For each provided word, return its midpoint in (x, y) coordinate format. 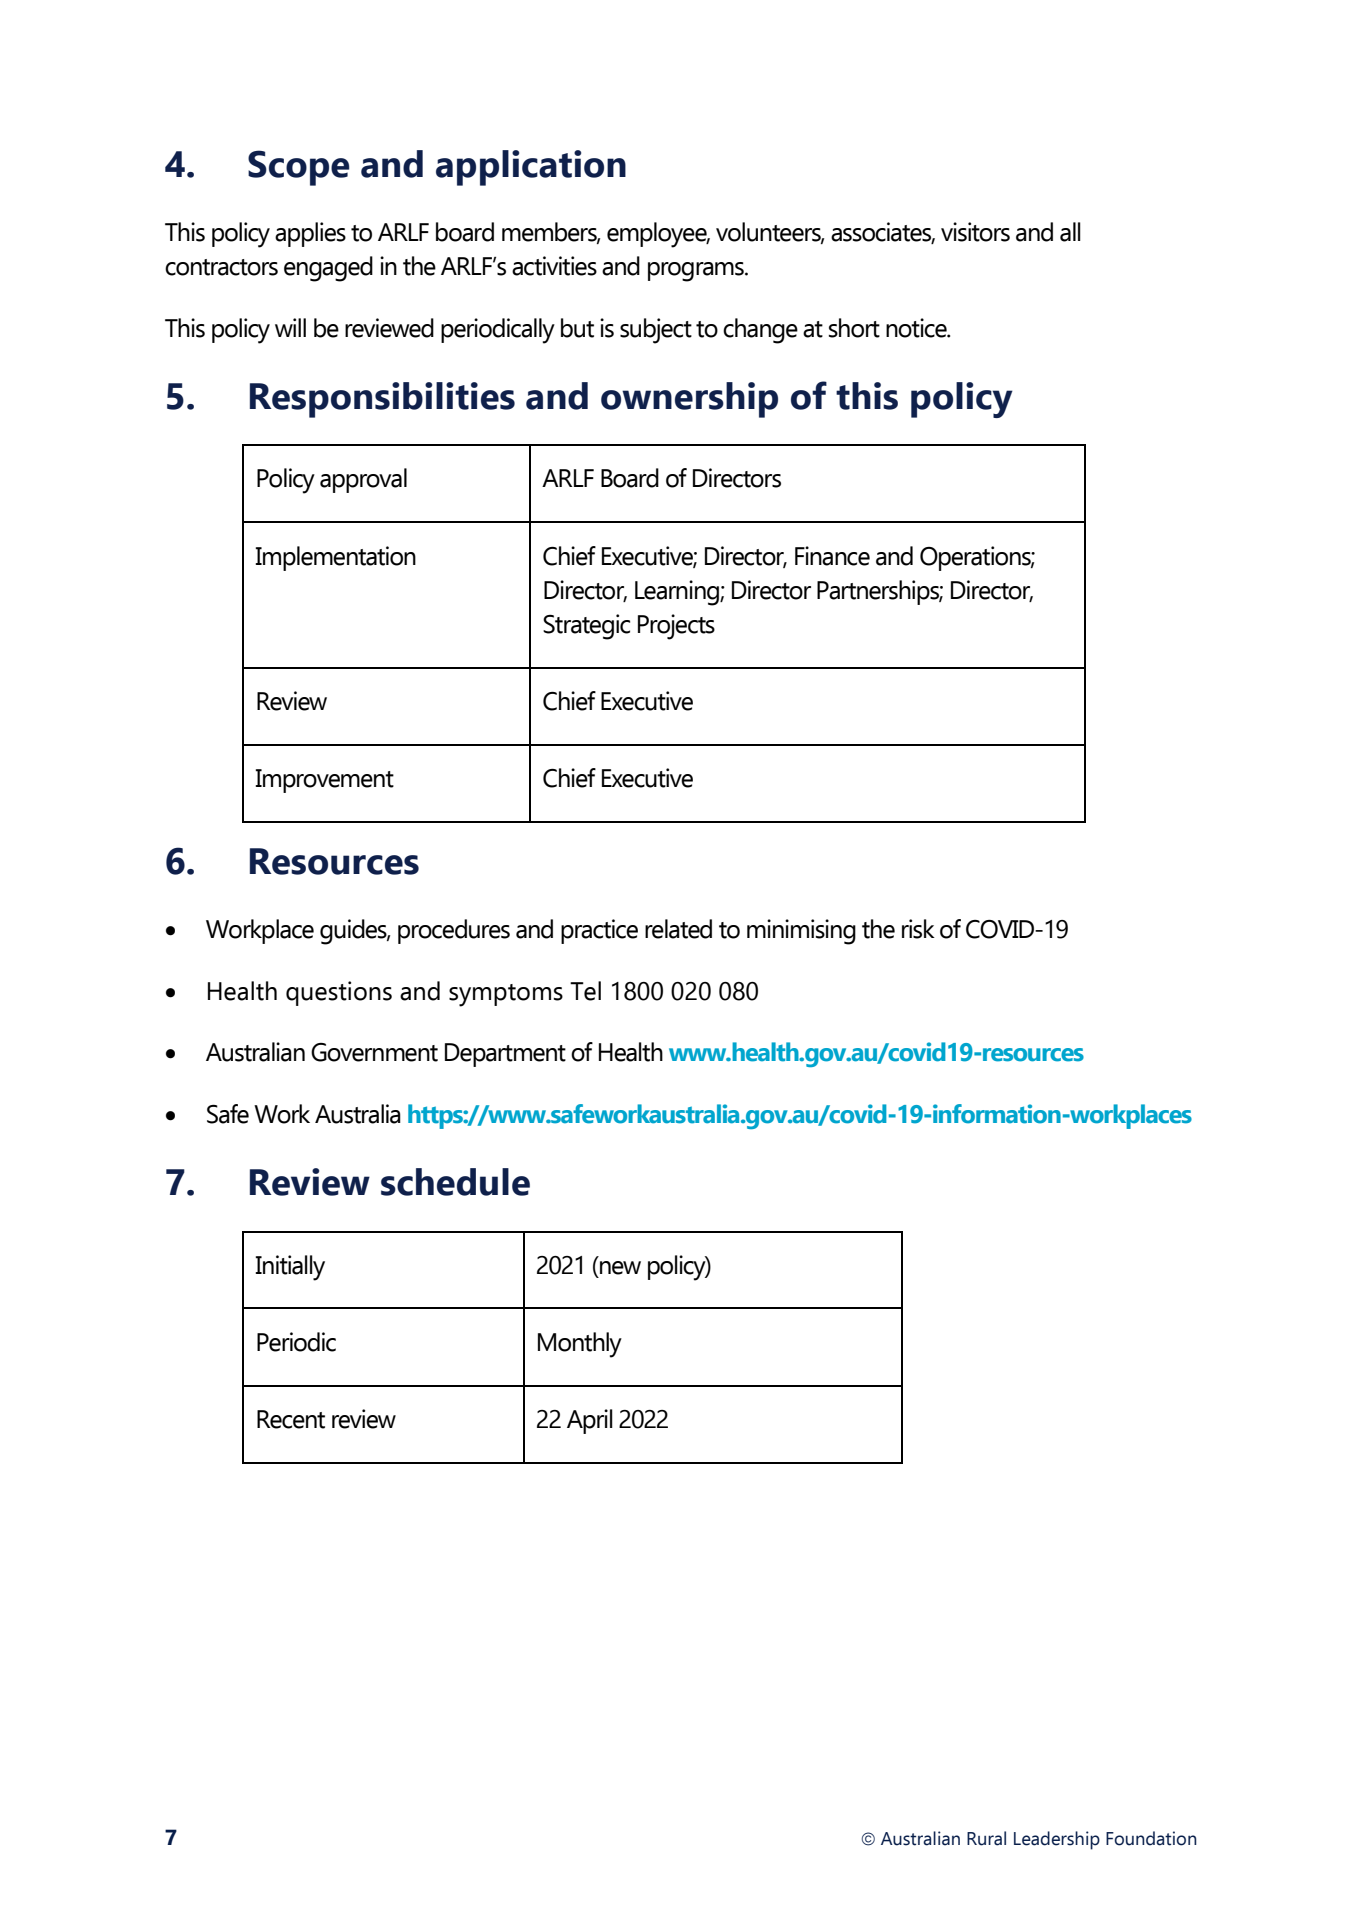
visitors (975, 232)
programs (697, 272)
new (620, 1268)
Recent (291, 1419)
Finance (832, 556)
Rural (986, 1838)
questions (339, 993)
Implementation (335, 558)
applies (310, 234)
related (678, 929)
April (590, 1421)
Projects (676, 627)
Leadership (1057, 1840)
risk (918, 929)
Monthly (580, 1345)
